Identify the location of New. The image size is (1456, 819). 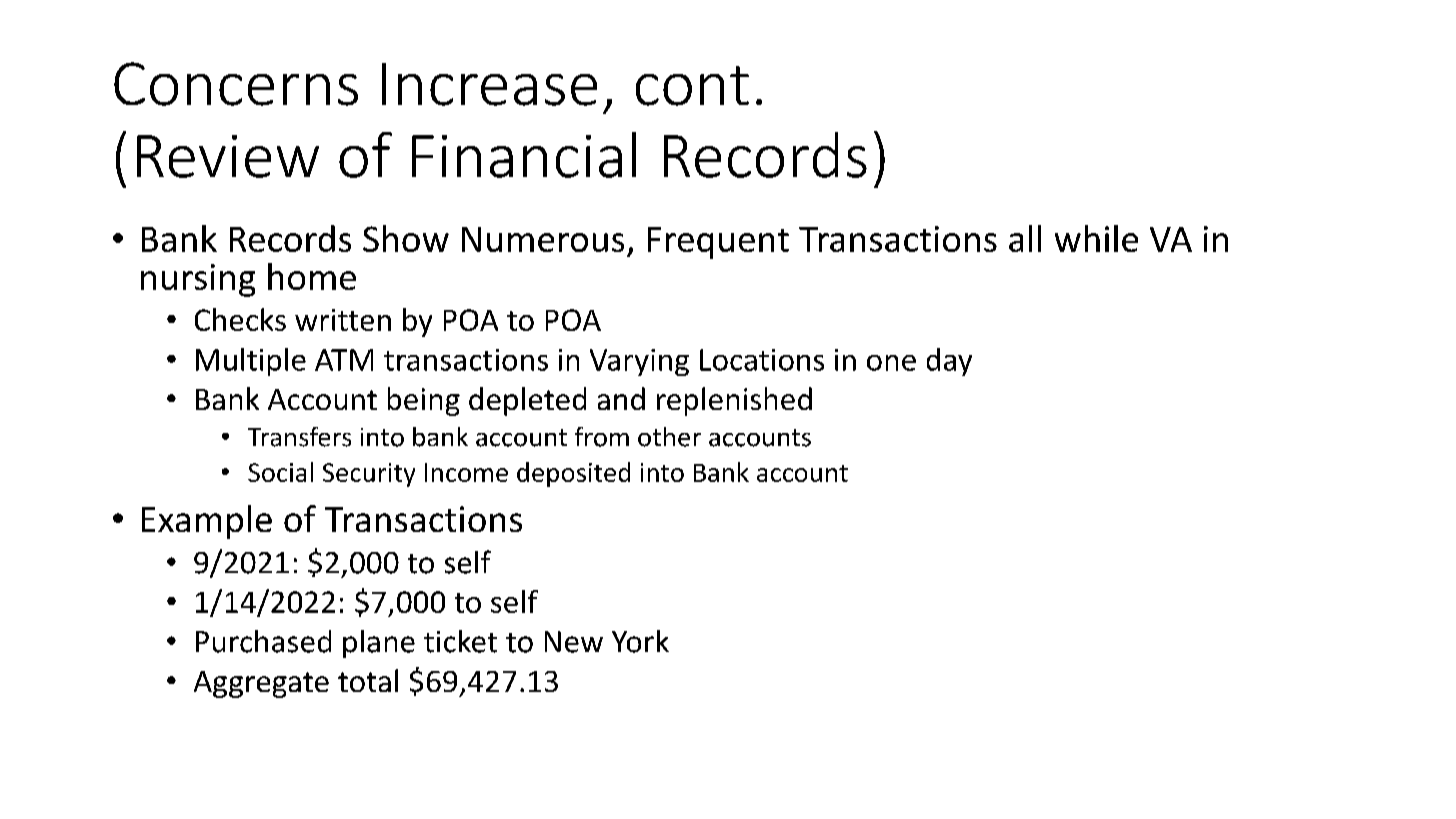
(574, 642).
